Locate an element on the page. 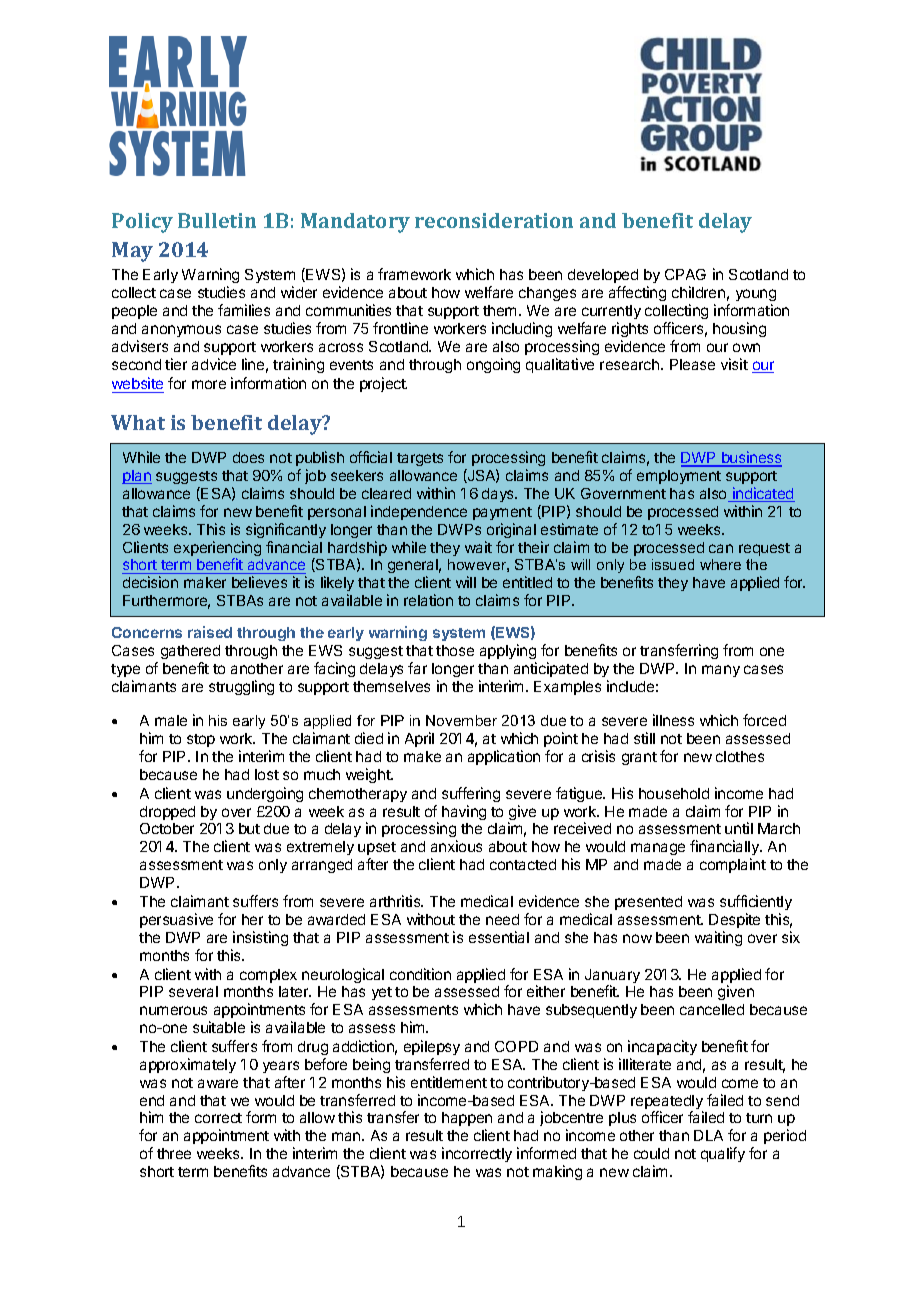  happen is located at coordinates (467, 1121).
